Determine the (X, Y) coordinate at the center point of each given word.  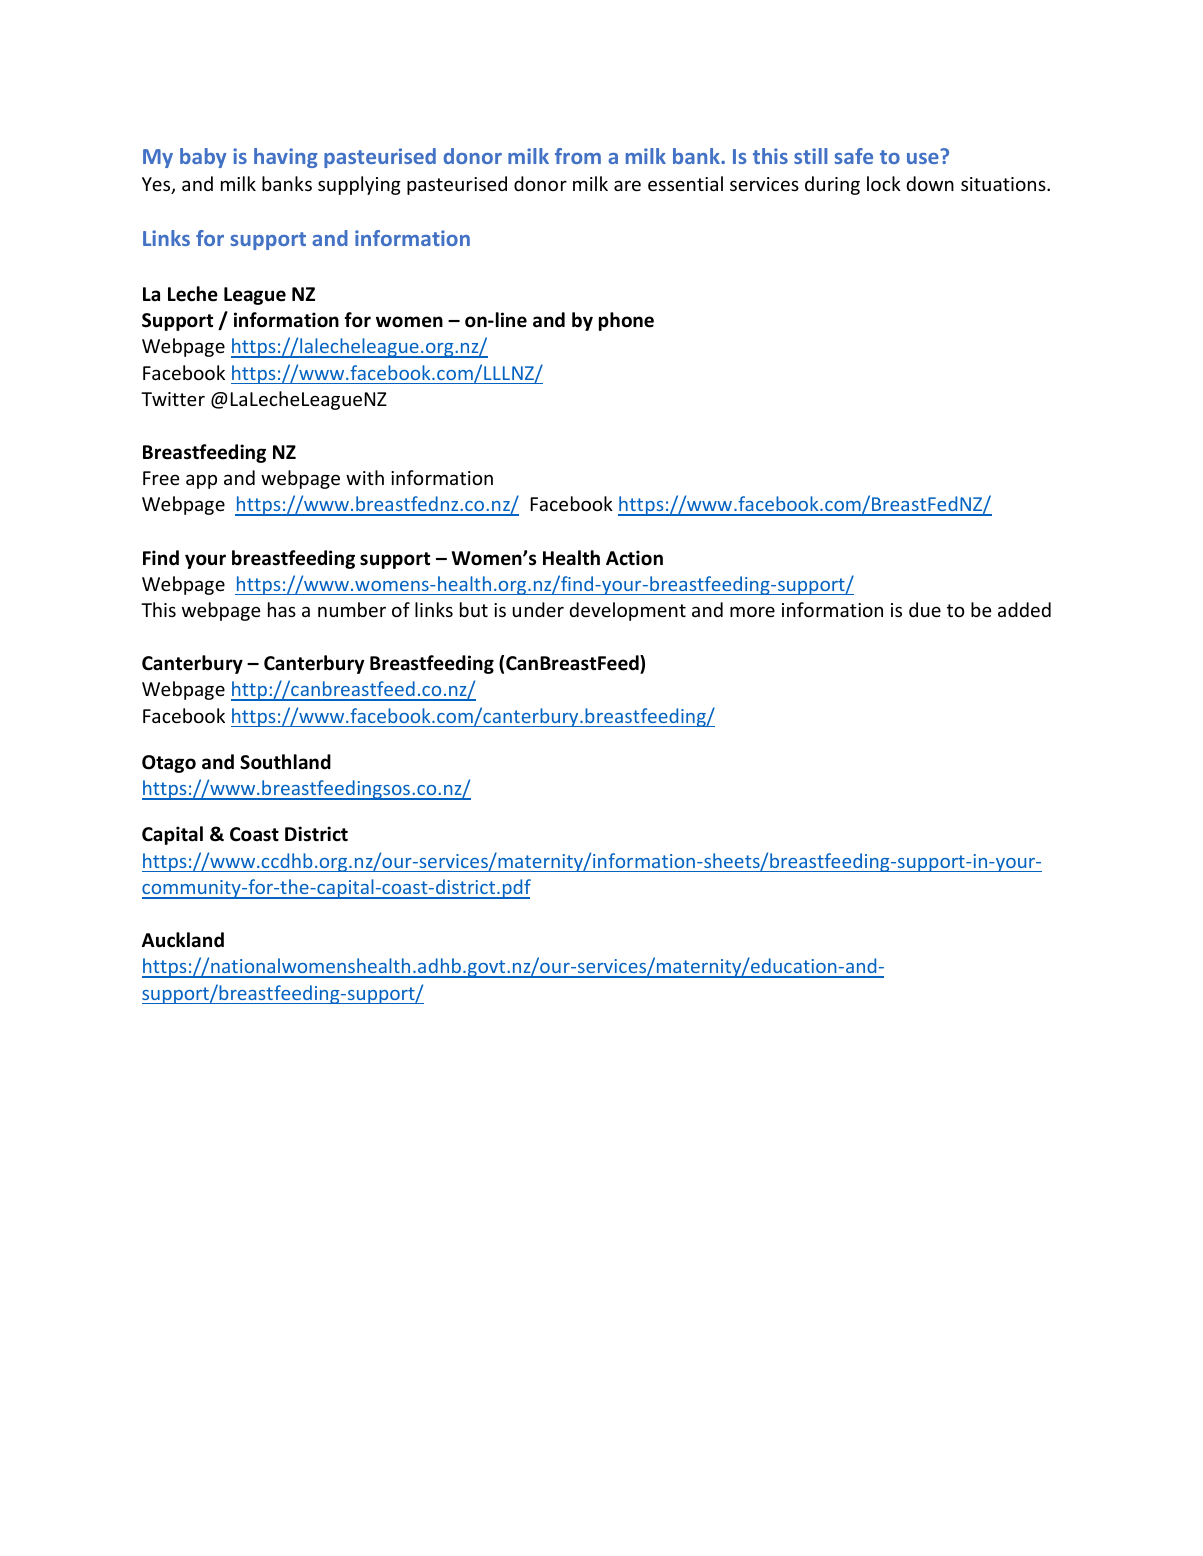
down (930, 183)
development (627, 611)
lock (884, 183)
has (282, 609)
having (286, 158)
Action (634, 558)
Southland (285, 762)
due (925, 609)
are (627, 185)
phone (626, 321)
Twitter (173, 399)
